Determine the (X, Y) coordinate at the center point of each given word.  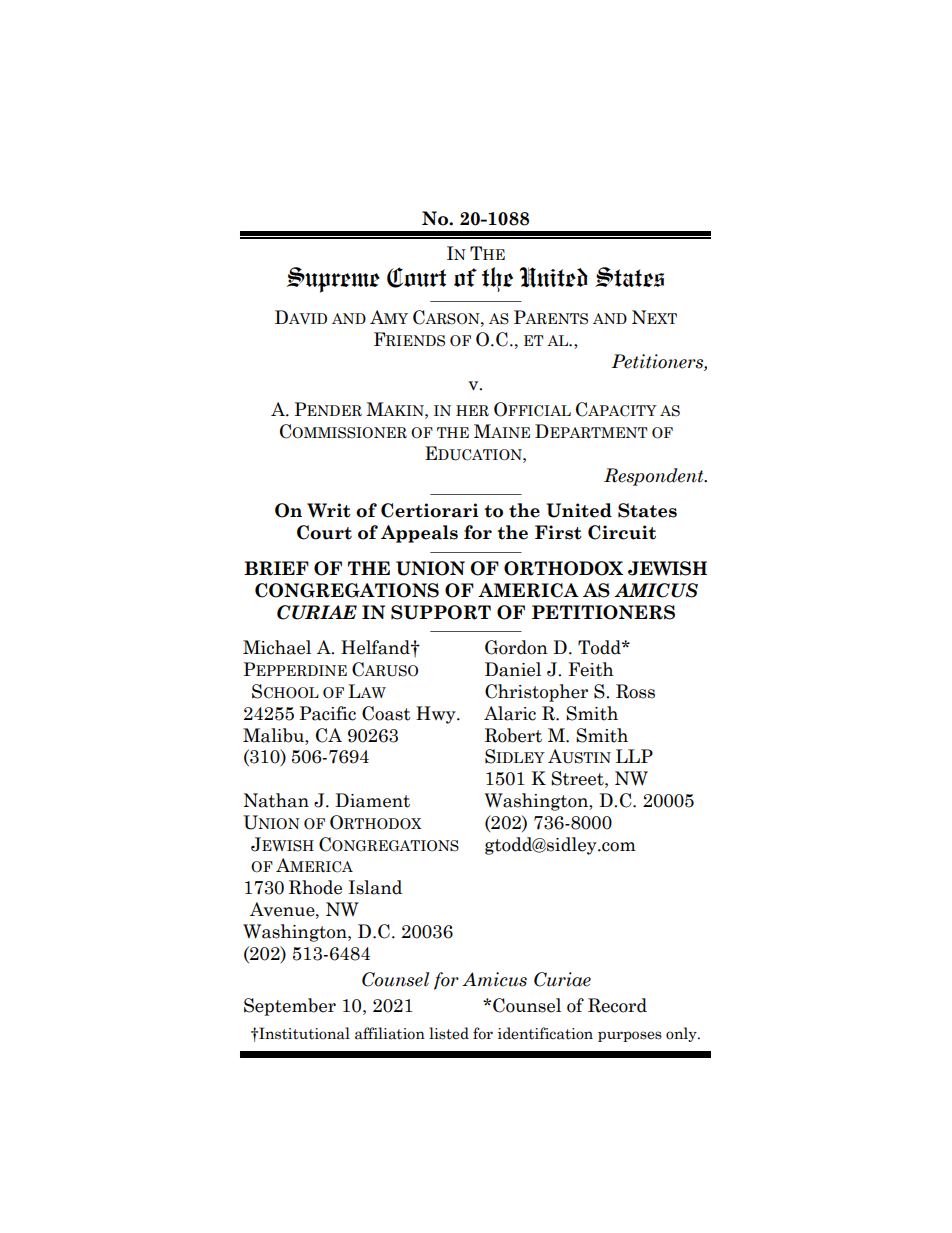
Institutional (303, 1033)
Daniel (513, 669)
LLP (634, 756)
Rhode (315, 887)
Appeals (419, 534)
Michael (277, 647)
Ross (635, 691)
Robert (513, 735)
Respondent (655, 477)
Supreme (333, 280)
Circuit (622, 532)
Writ (329, 510)
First (558, 532)
